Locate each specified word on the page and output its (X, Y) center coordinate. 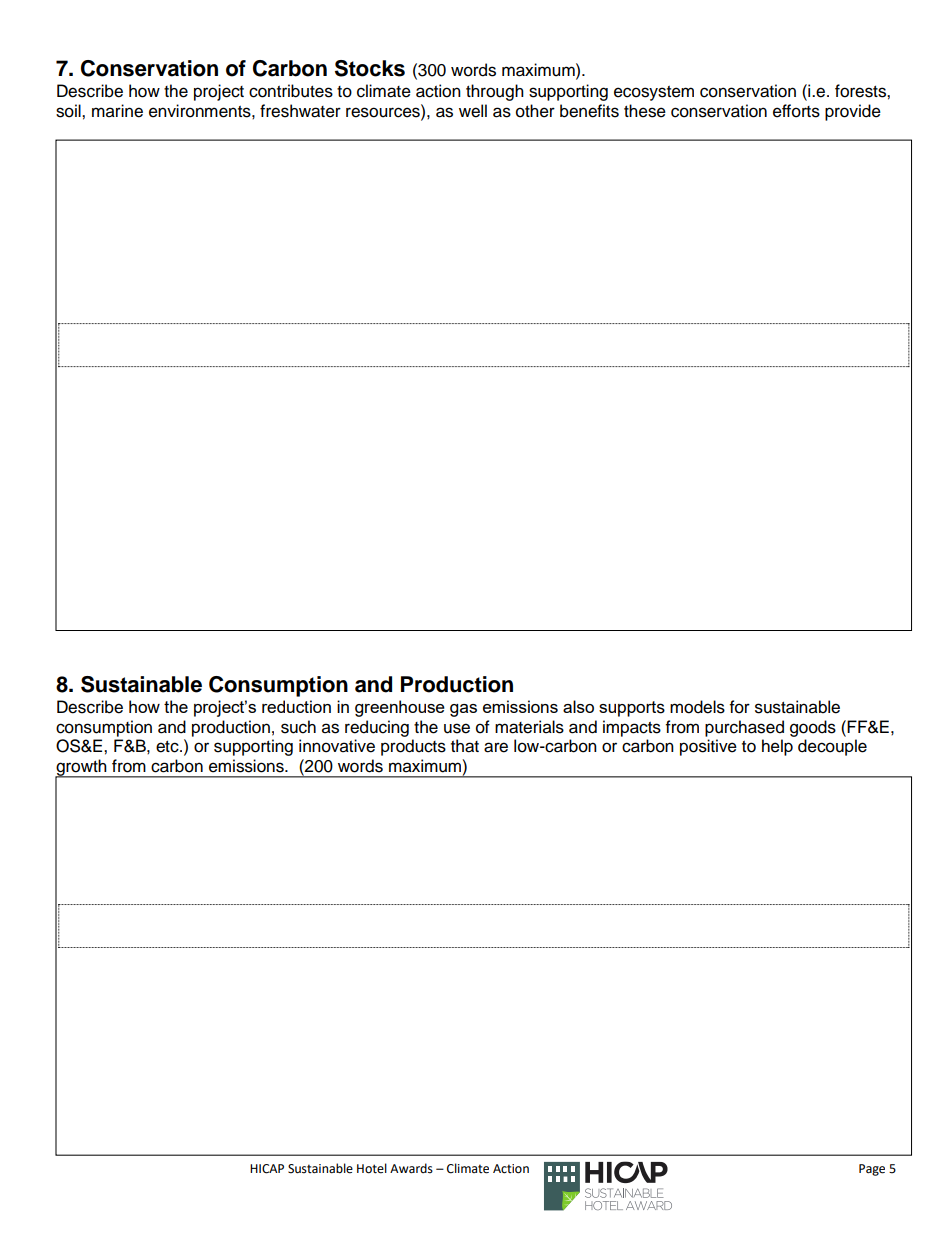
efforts (796, 111)
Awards (411, 1168)
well (473, 111)
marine (117, 111)
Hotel (372, 1168)
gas (463, 710)
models (697, 707)
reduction (296, 706)
